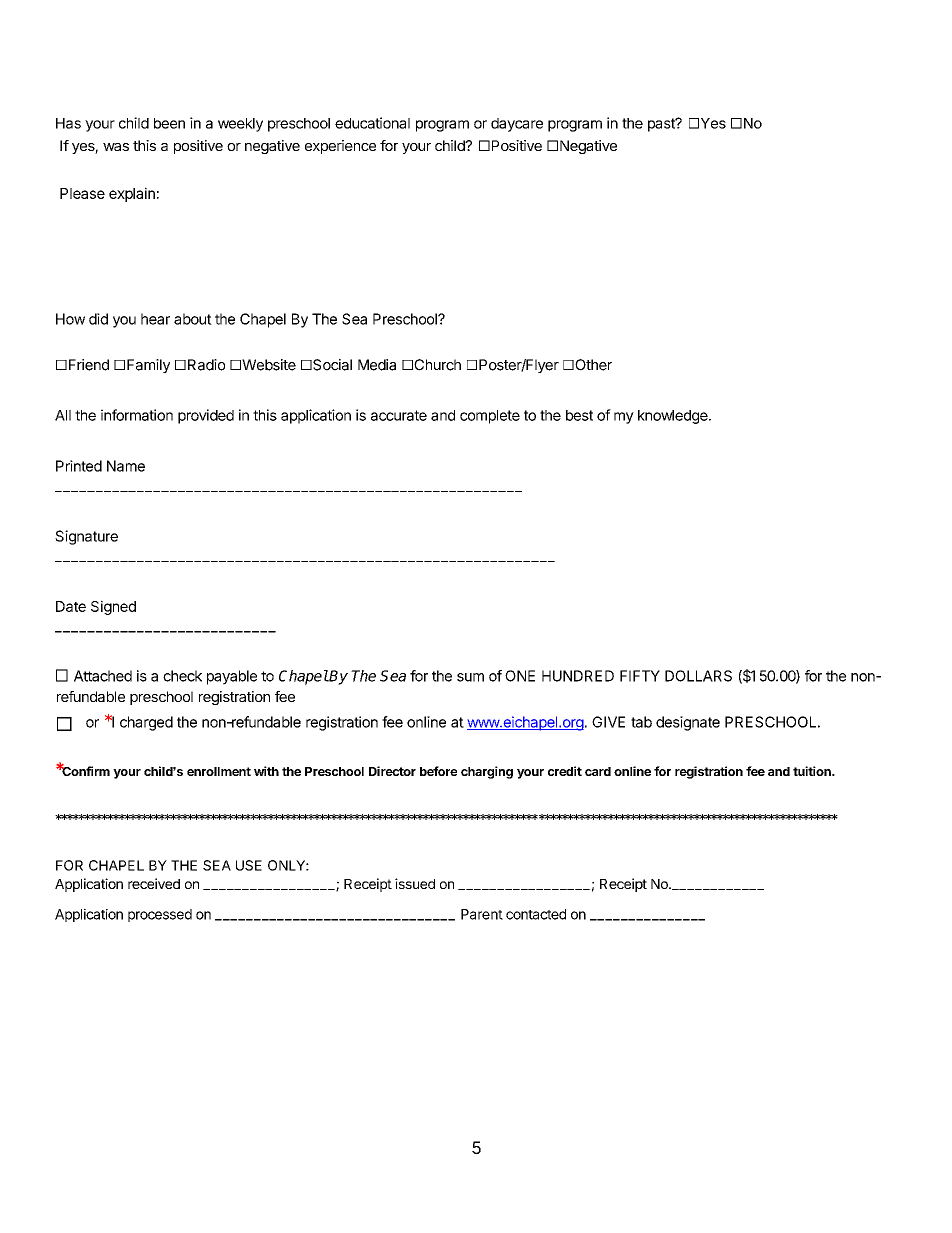 The image size is (952, 1233). What do you see at coordinates (372, 123) in the screenshot?
I see `educational` at bounding box center [372, 123].
